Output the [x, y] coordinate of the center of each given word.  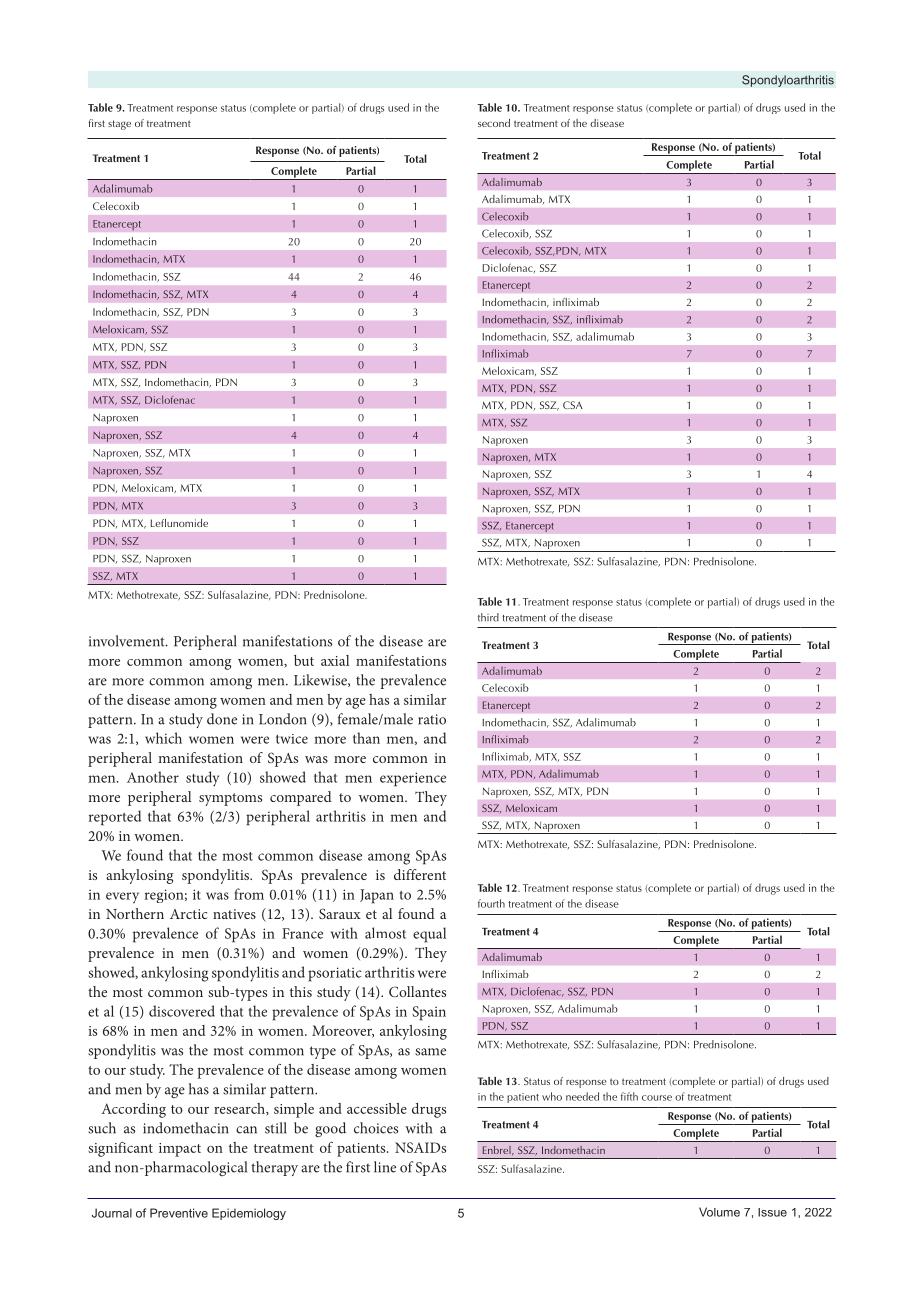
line [385, 1167]
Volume [719, 1212]
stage [119, 125]
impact [180, 1150]
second [494, 123]
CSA [573, 405]
